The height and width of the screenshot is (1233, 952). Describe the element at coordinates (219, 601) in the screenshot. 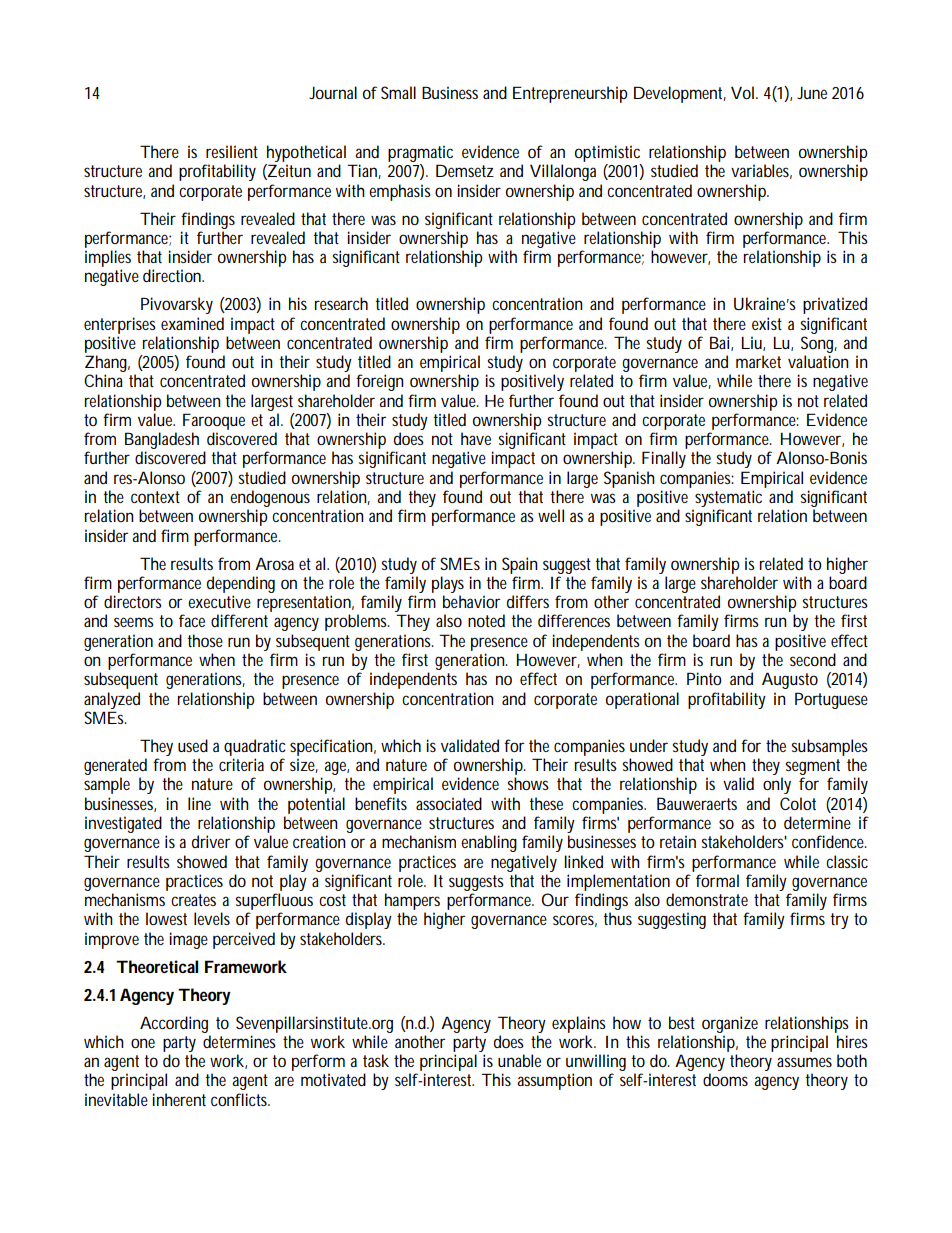

I see `executive` at that location.
